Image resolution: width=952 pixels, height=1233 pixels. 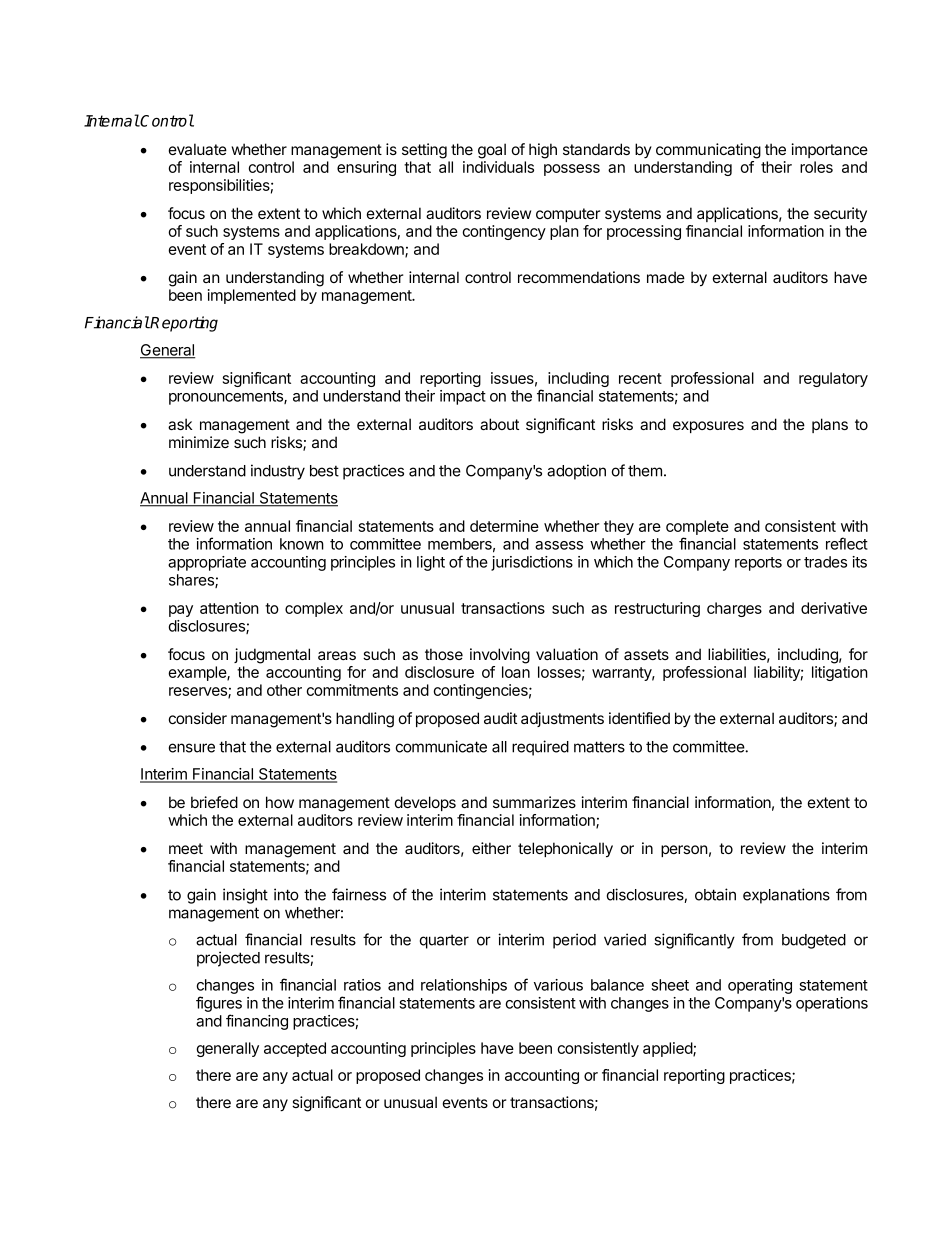 I want to click on evaluate, so click(x=198, y=149).
